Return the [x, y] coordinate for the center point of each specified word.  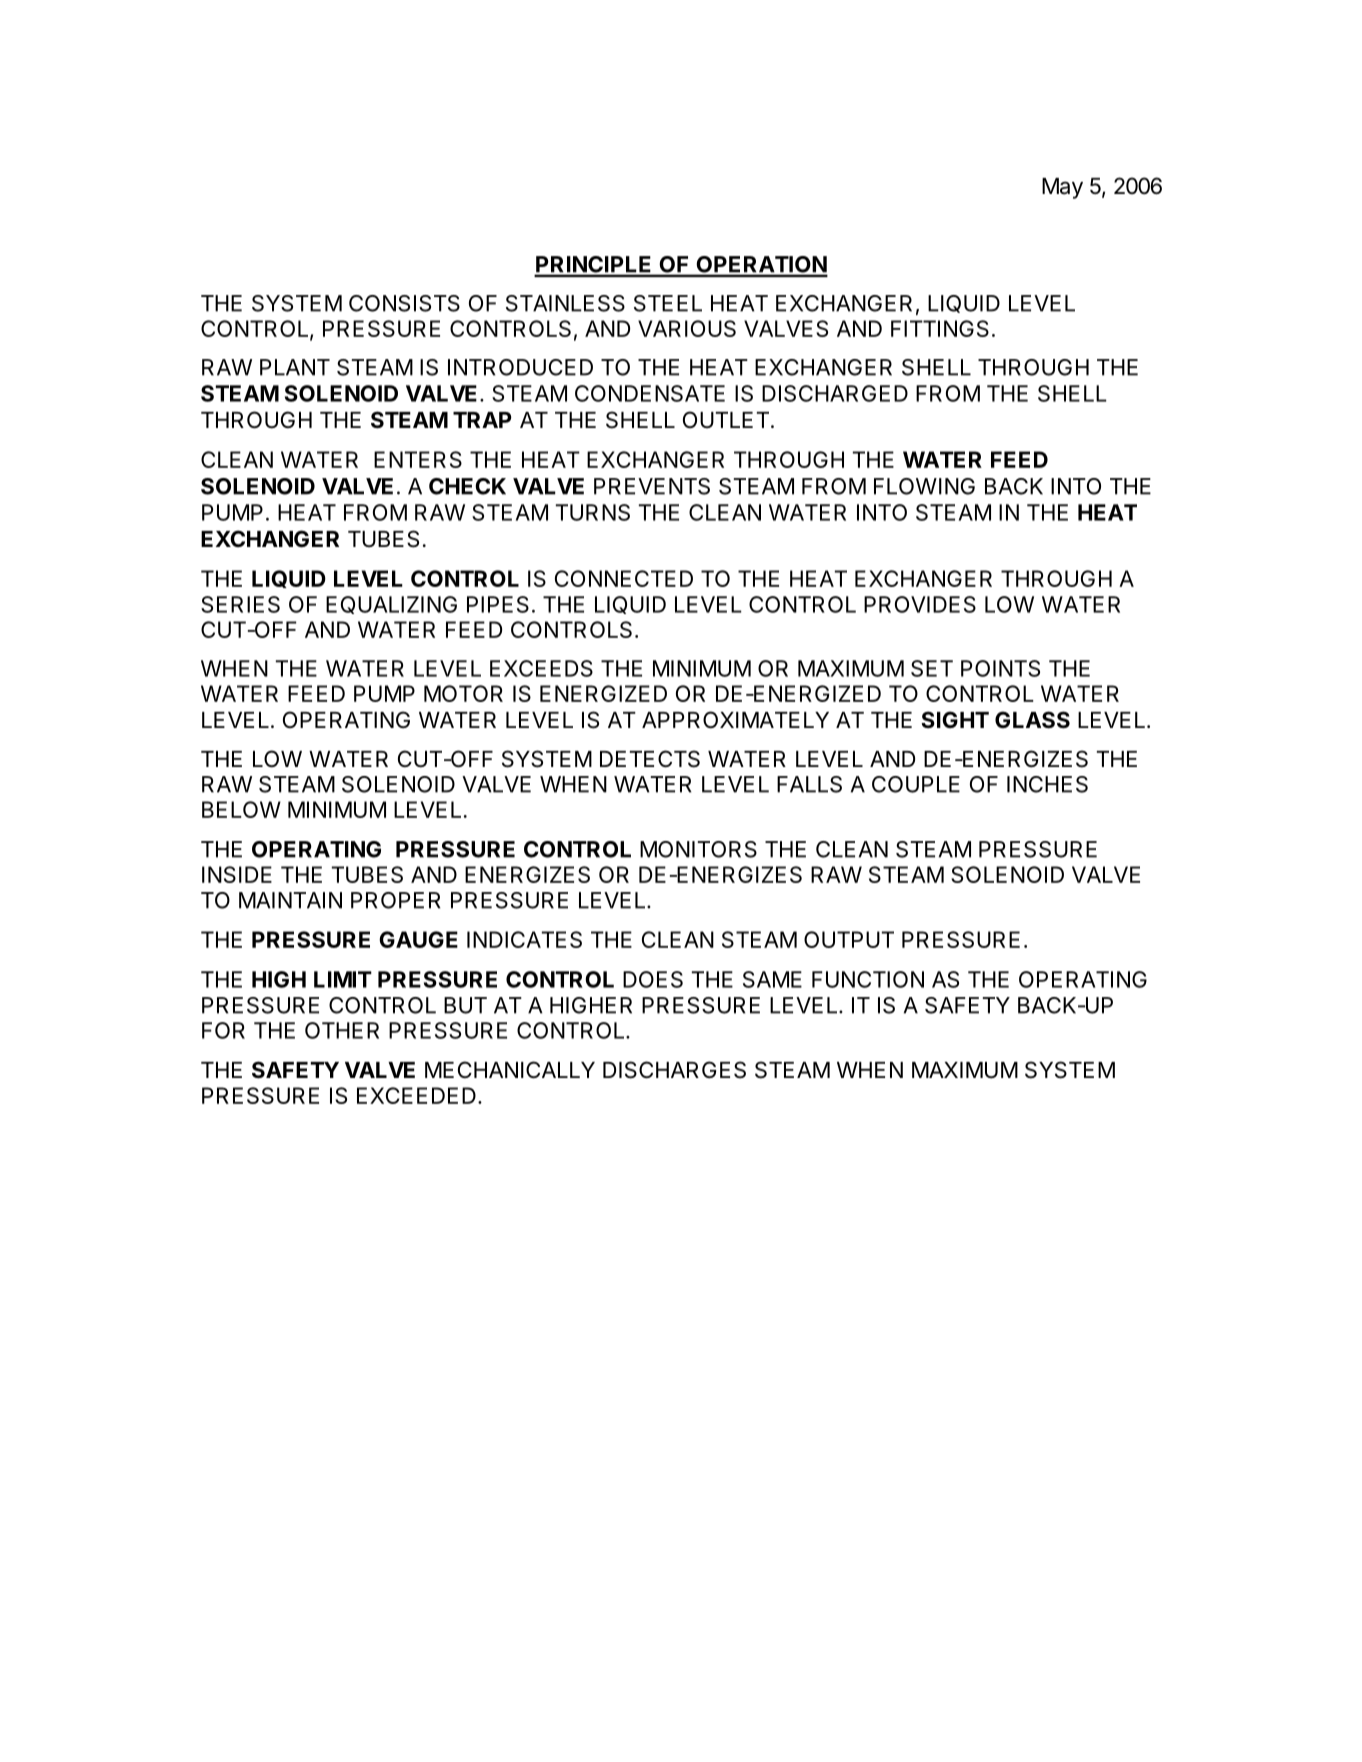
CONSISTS [404, 303]
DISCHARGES [674, 1070]
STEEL [668, 303]
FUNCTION [868, 979]
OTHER [342, 1030]
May [1062, 188]
